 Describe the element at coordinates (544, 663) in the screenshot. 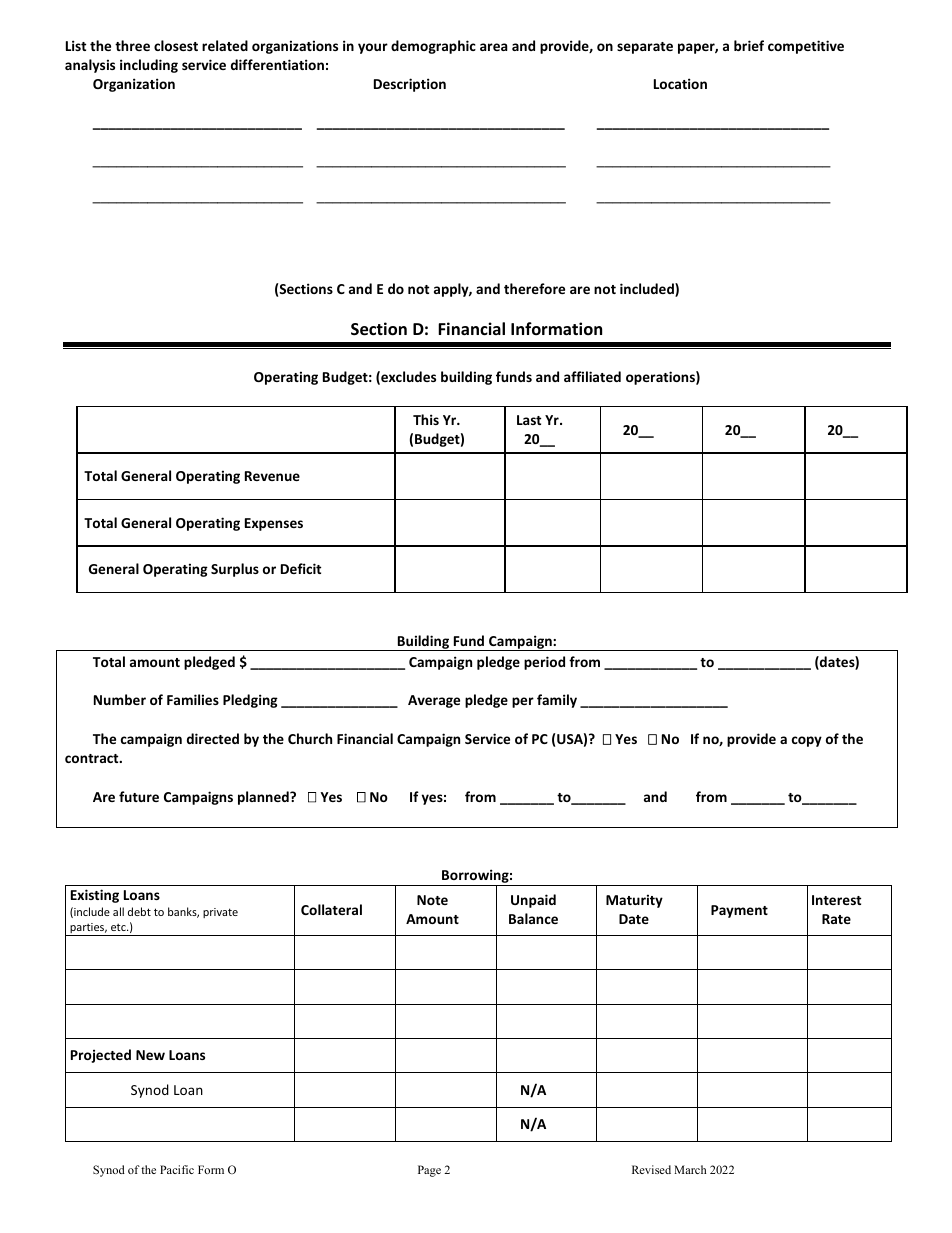

I see `period` at that location.
